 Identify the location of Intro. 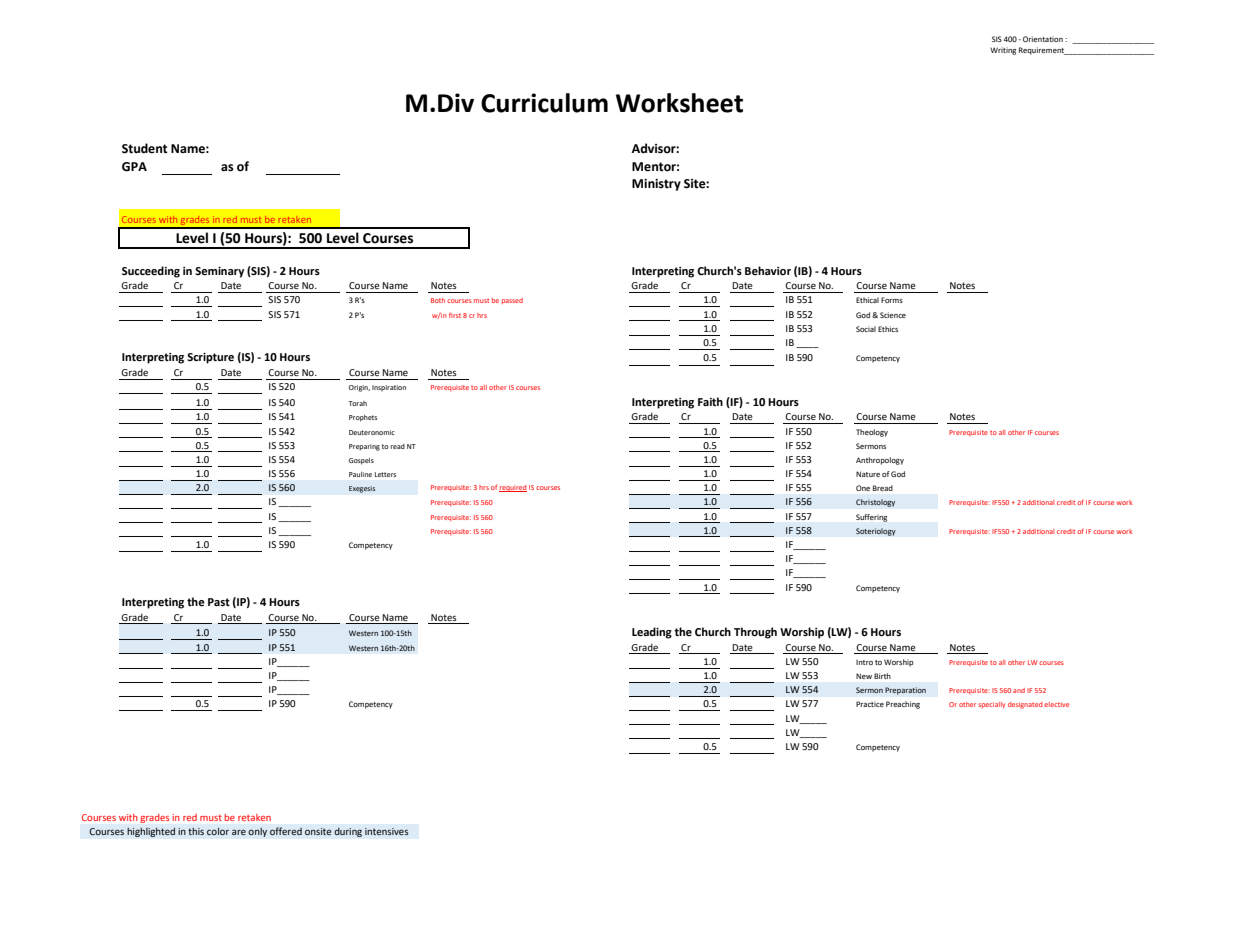
(864, 662).
